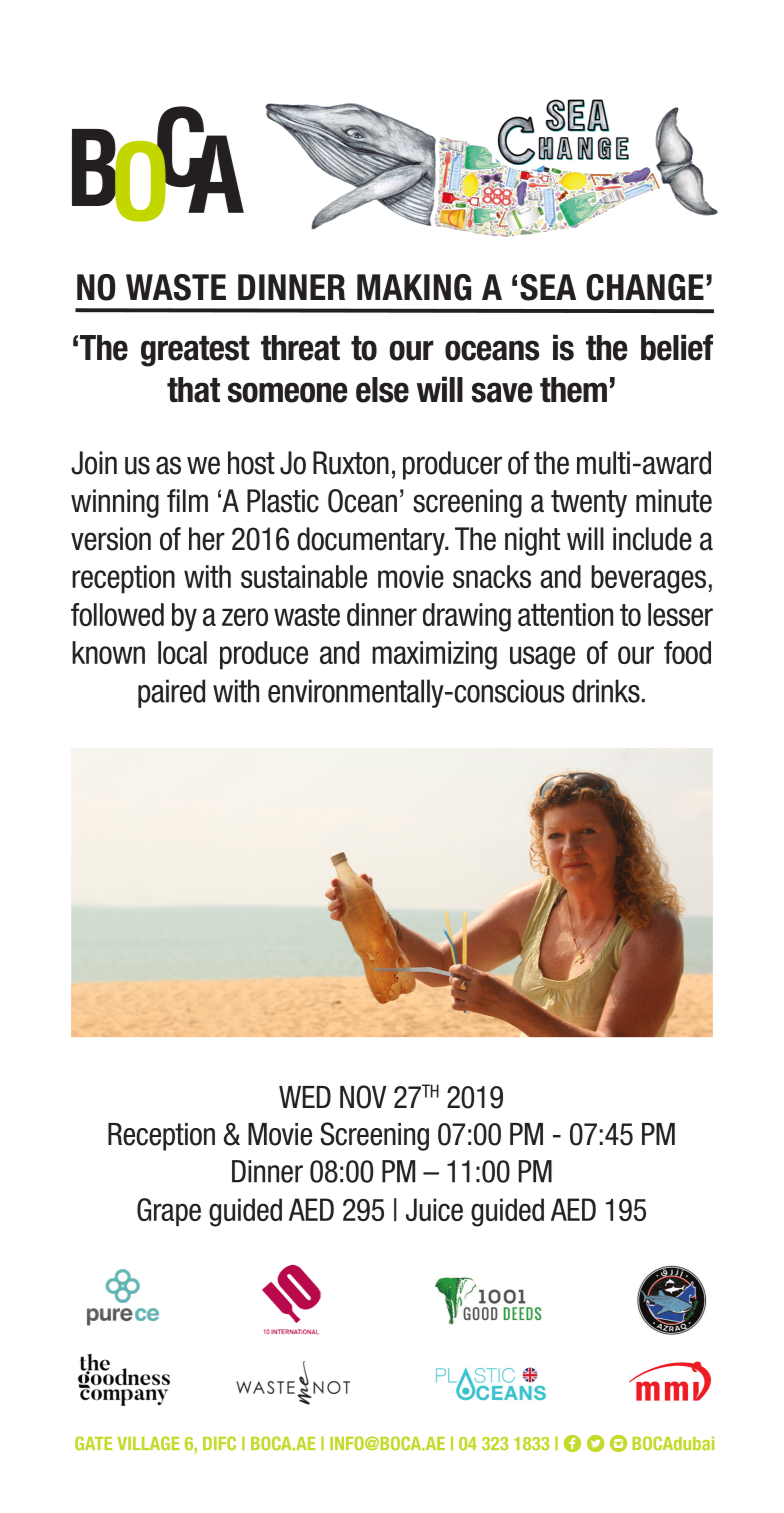  What do you see at coordinates (195, 351) in the document?
I see `greatest` at bounding box center [195, 351].
